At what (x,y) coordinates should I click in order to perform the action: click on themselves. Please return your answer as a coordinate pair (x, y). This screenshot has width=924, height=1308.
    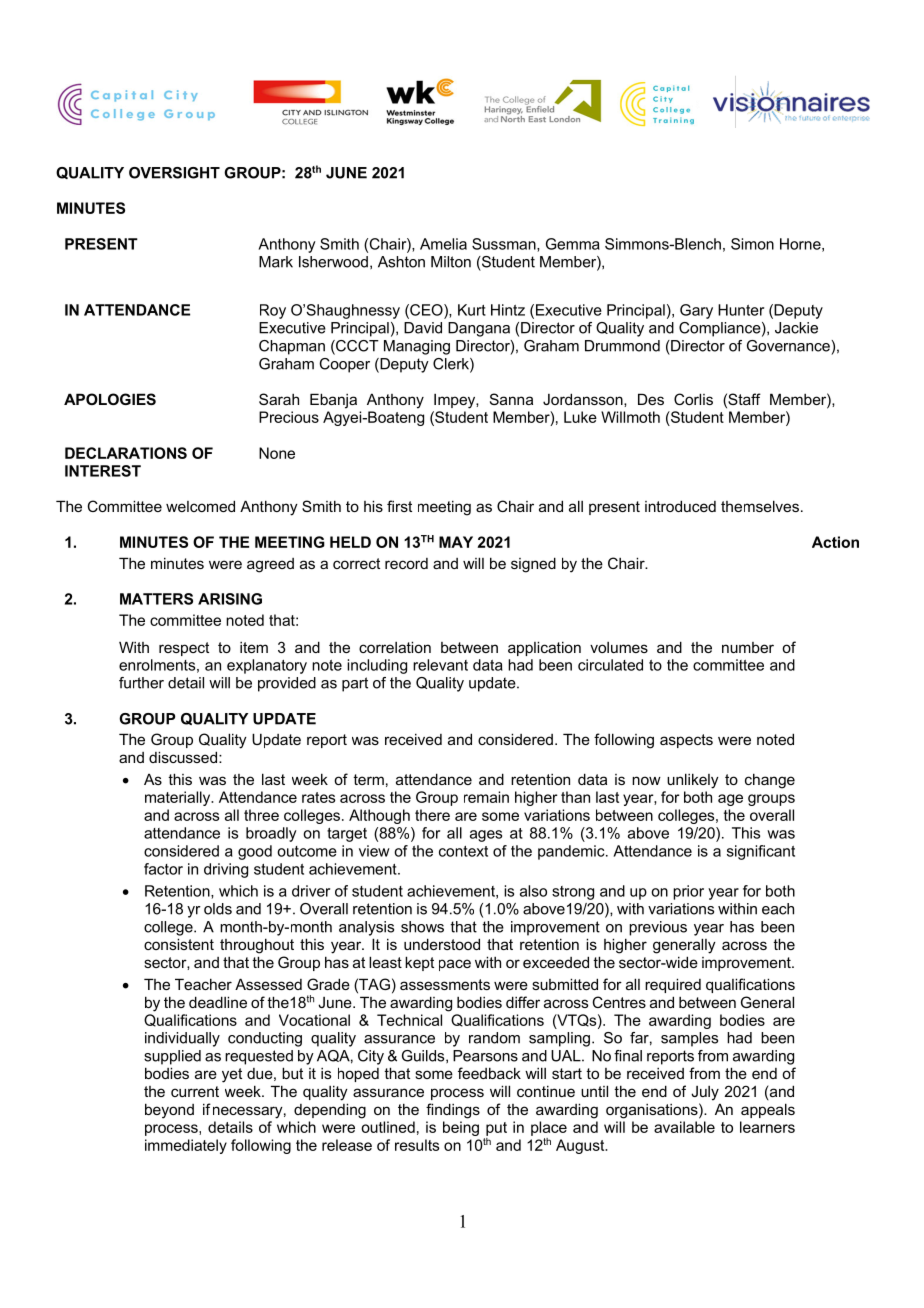
    Looking at the image, I should click on (760, 506).
